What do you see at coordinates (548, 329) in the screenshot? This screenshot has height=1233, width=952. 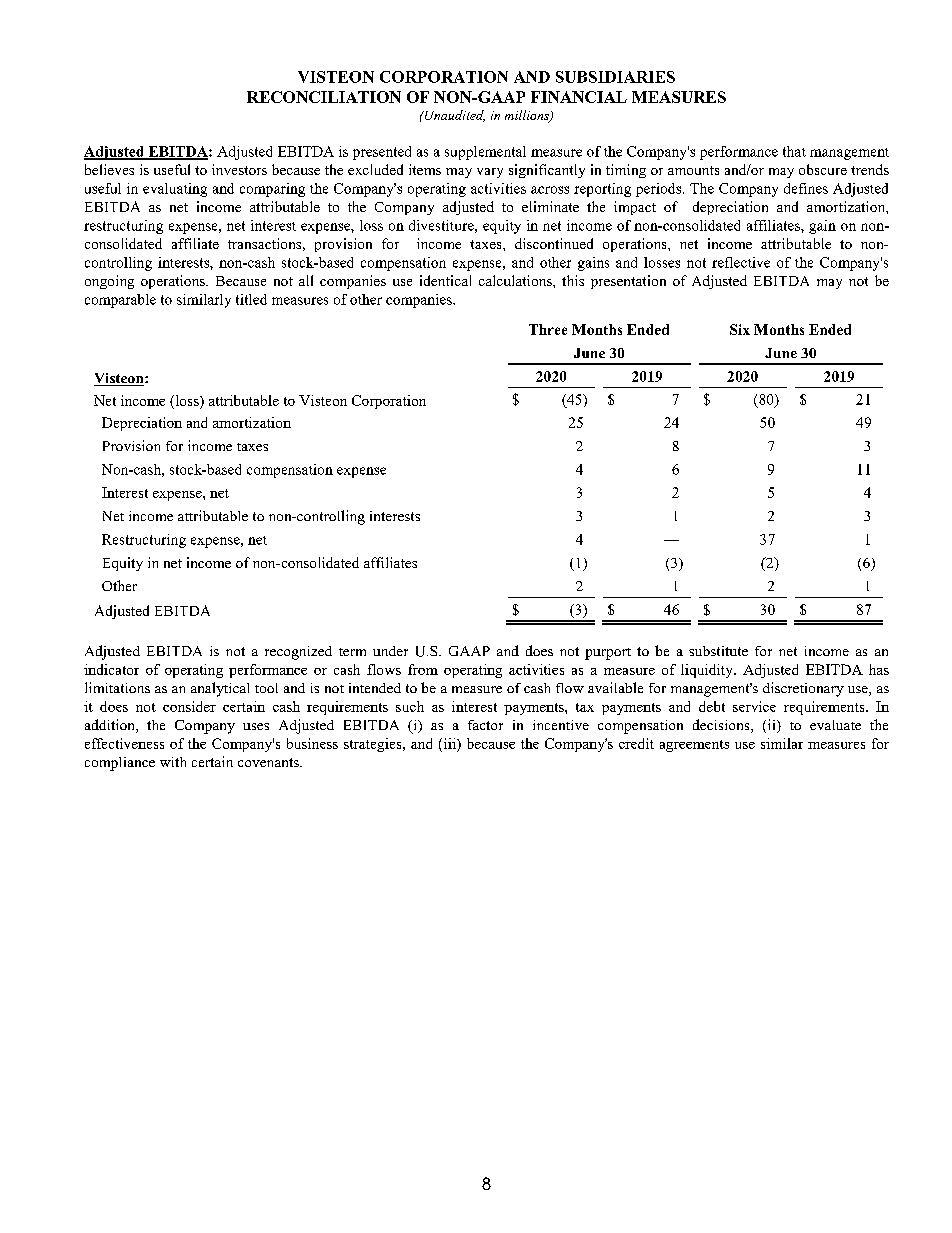 I see `Three` at bounding box center [548, 329].
